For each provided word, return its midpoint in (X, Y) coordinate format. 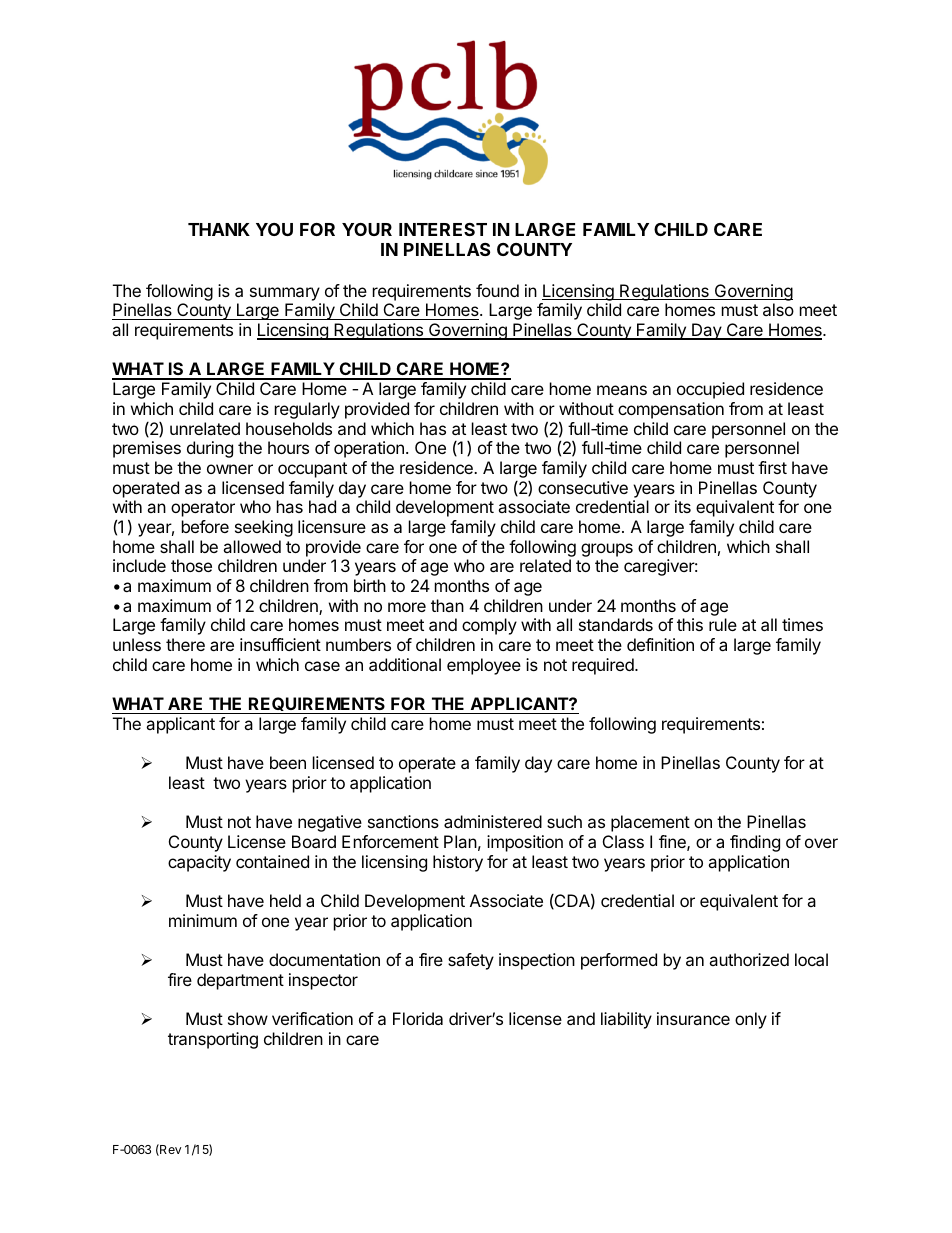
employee (484, 666)
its (683, 506)
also (778, 309)
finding (755, 843)
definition (660, 644)
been (288, 762)
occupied (710, 390)
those (191, 565)
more (407, 607)
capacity (199, 863)
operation (369, 449)
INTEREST (443, 229)
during (210, 449)
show (248, 1018)
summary (285, 294)
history (458, 863)
